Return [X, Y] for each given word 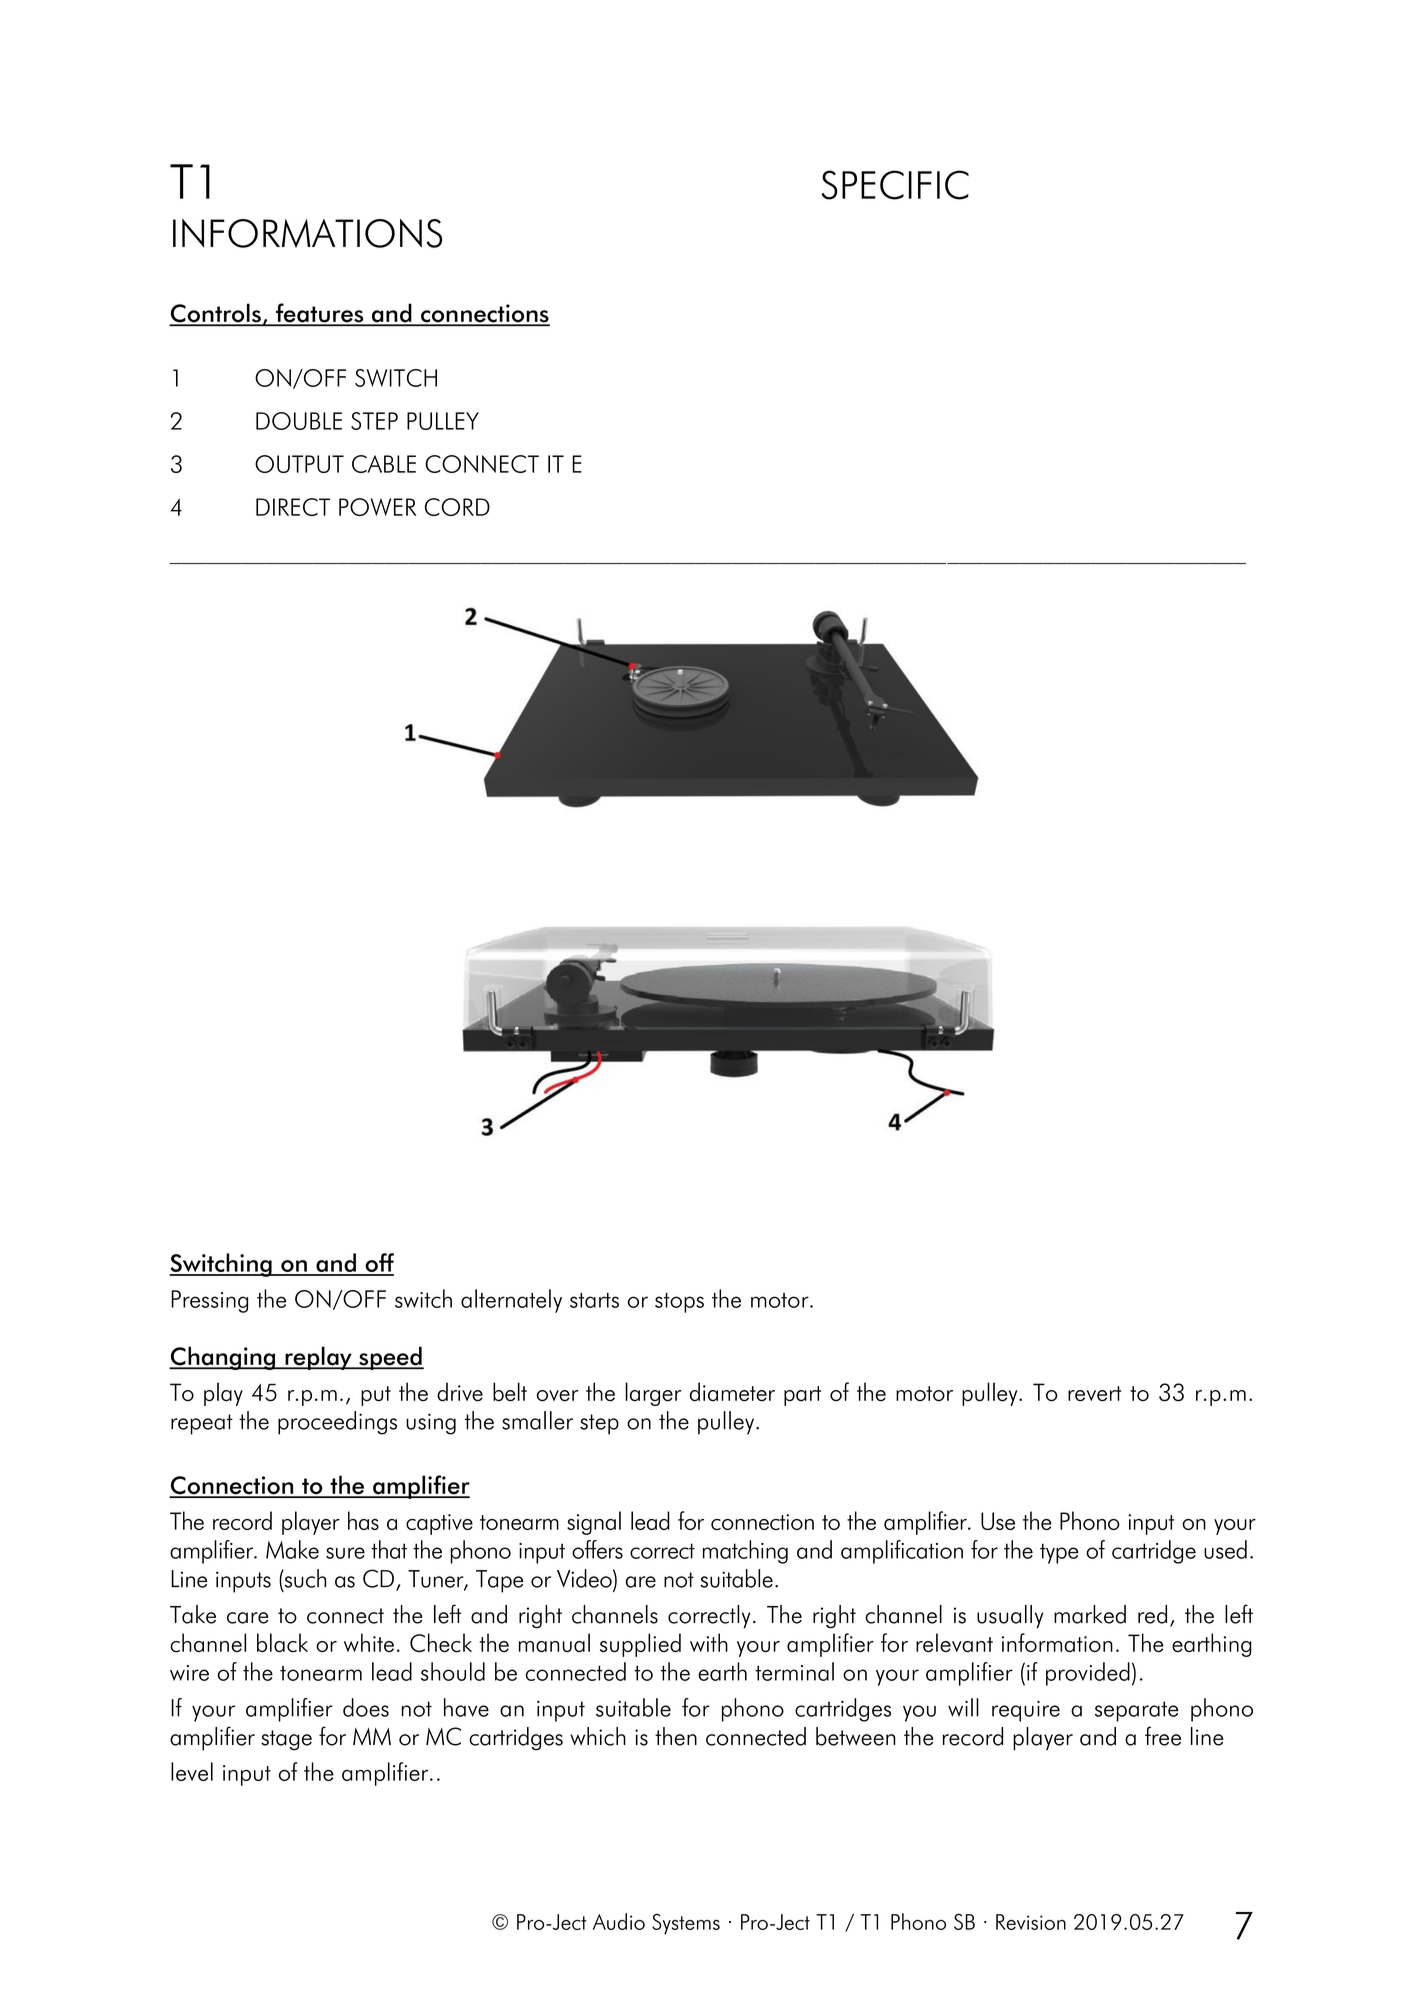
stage [286, 1740]
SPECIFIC [895, 185]
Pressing [209, 1301]
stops [679, 1303]
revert [1094, 1394]
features [320, 314]
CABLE [384, 464]
